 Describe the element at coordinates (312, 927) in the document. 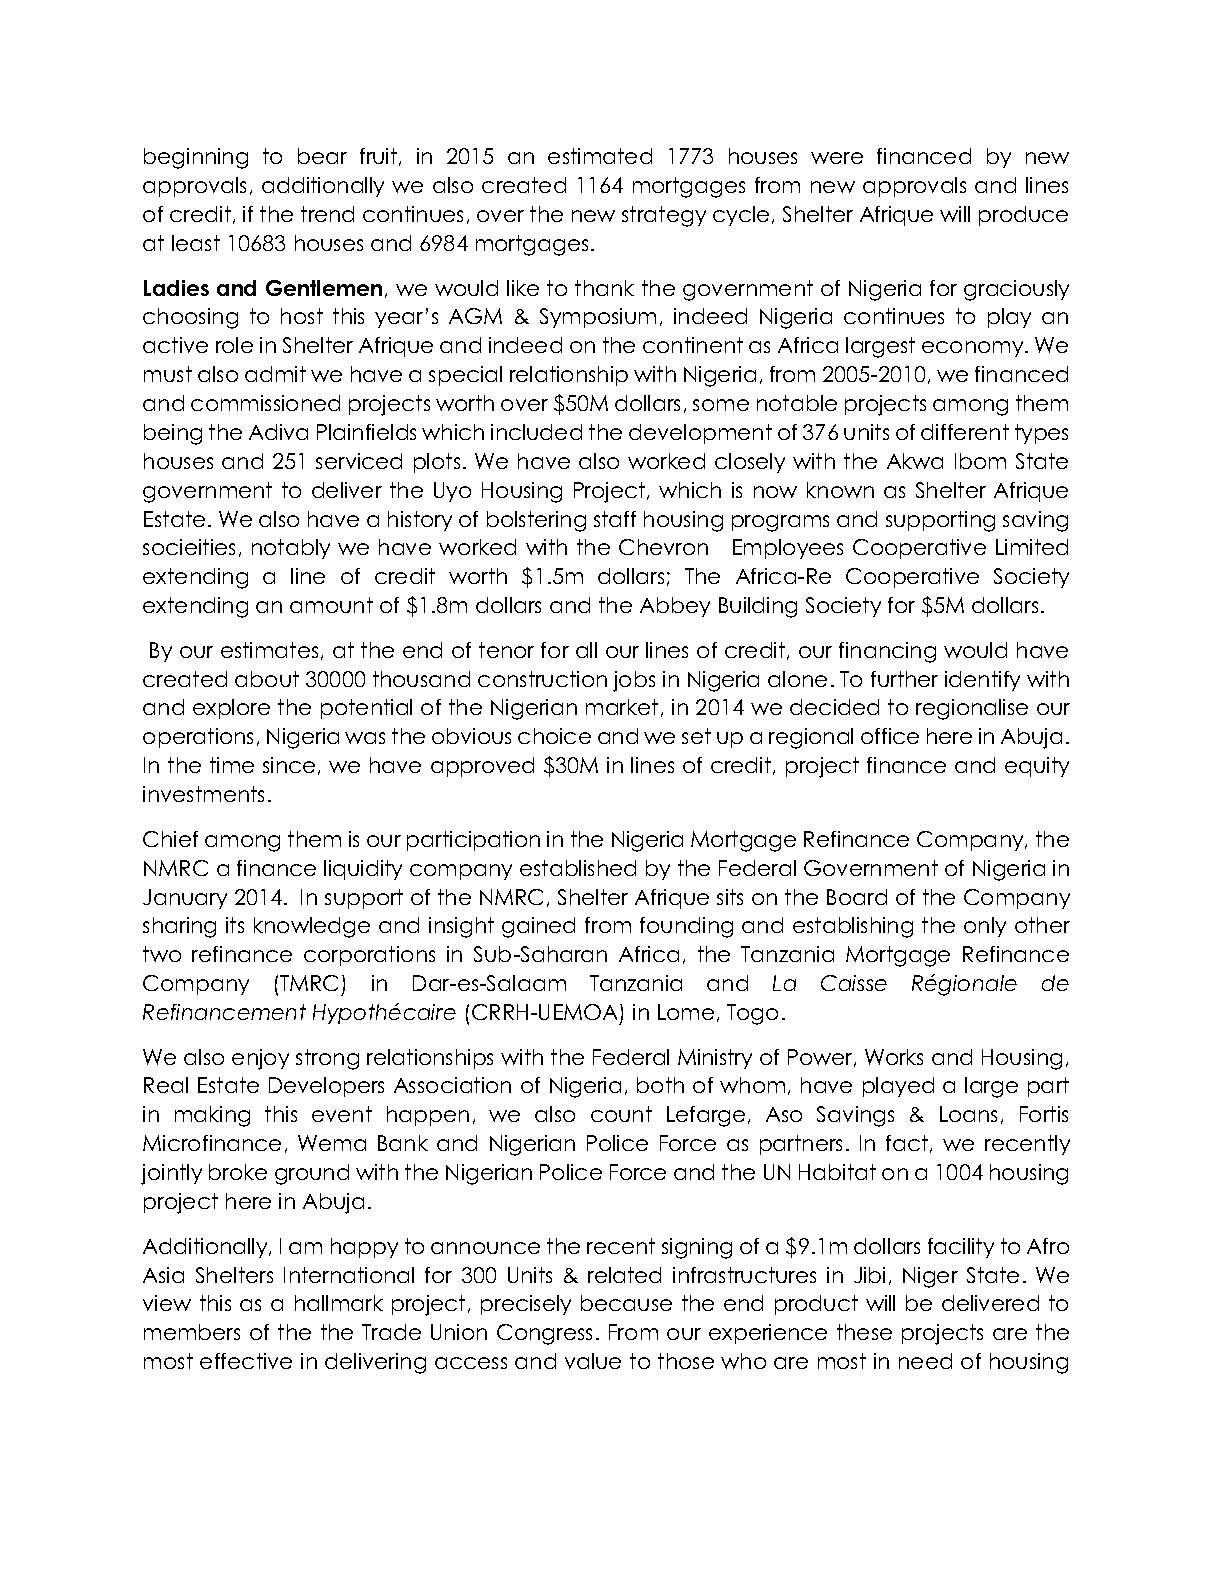

I see `knowledge` at that location.
